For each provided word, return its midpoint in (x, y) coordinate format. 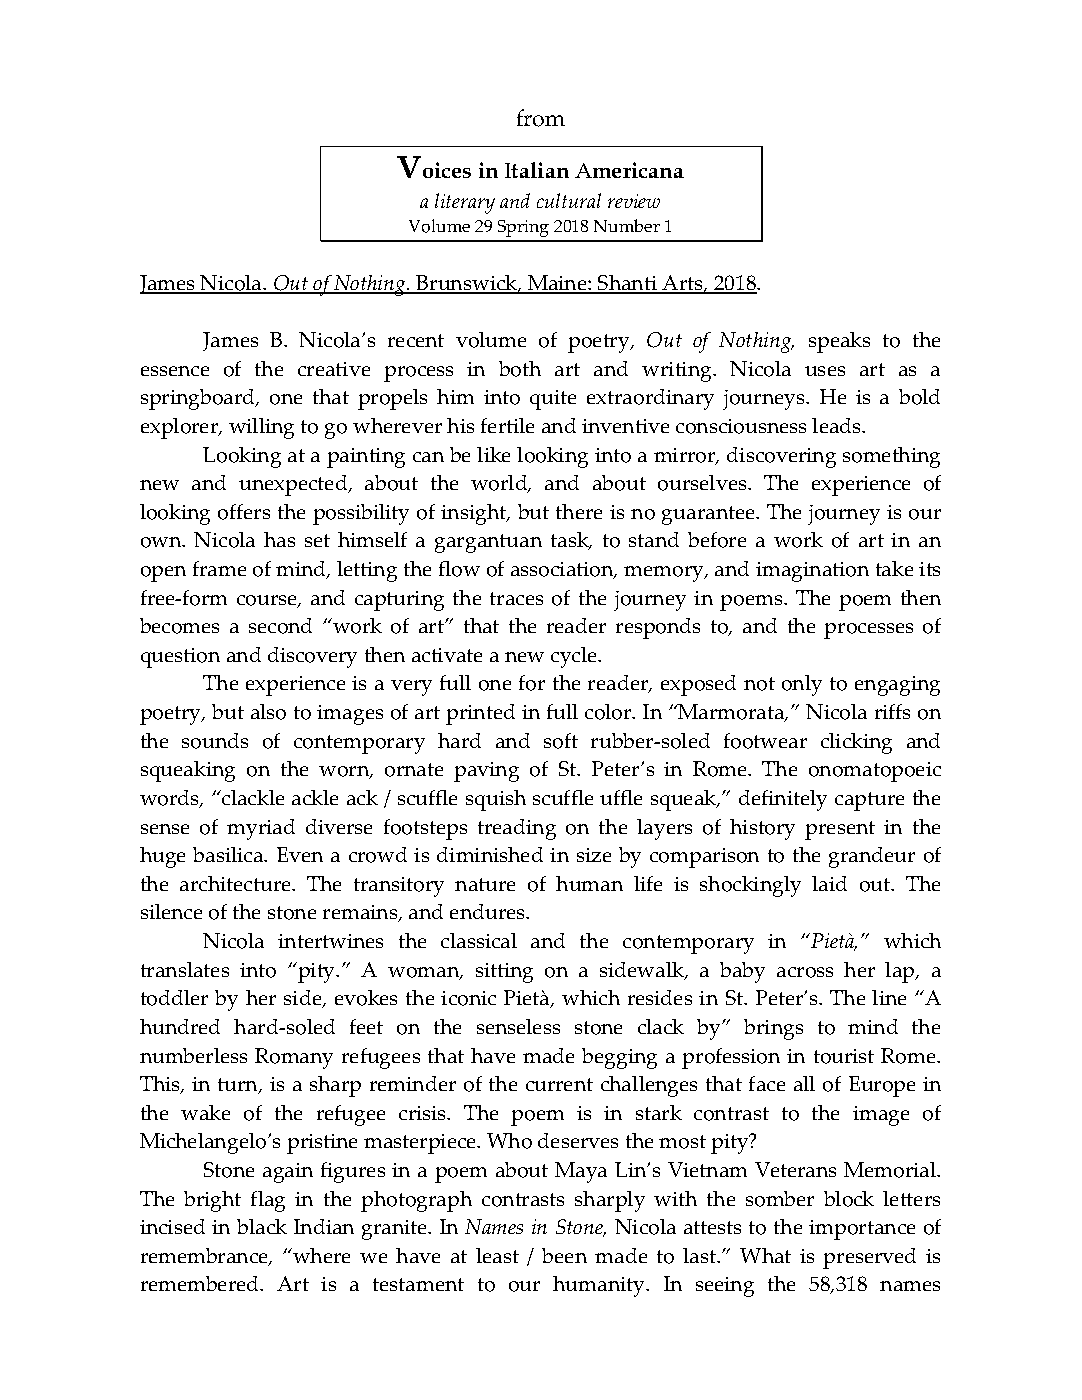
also (268, 712)
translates (185, 969)
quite (553, 400)
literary (465, 203)
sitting (504, 973)
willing (261, 428)
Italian (537, 170)
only (802, 685)
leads (838, 425)
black (262, 1226)
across (805, 972)
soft (561, 741)
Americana (629, 170)
